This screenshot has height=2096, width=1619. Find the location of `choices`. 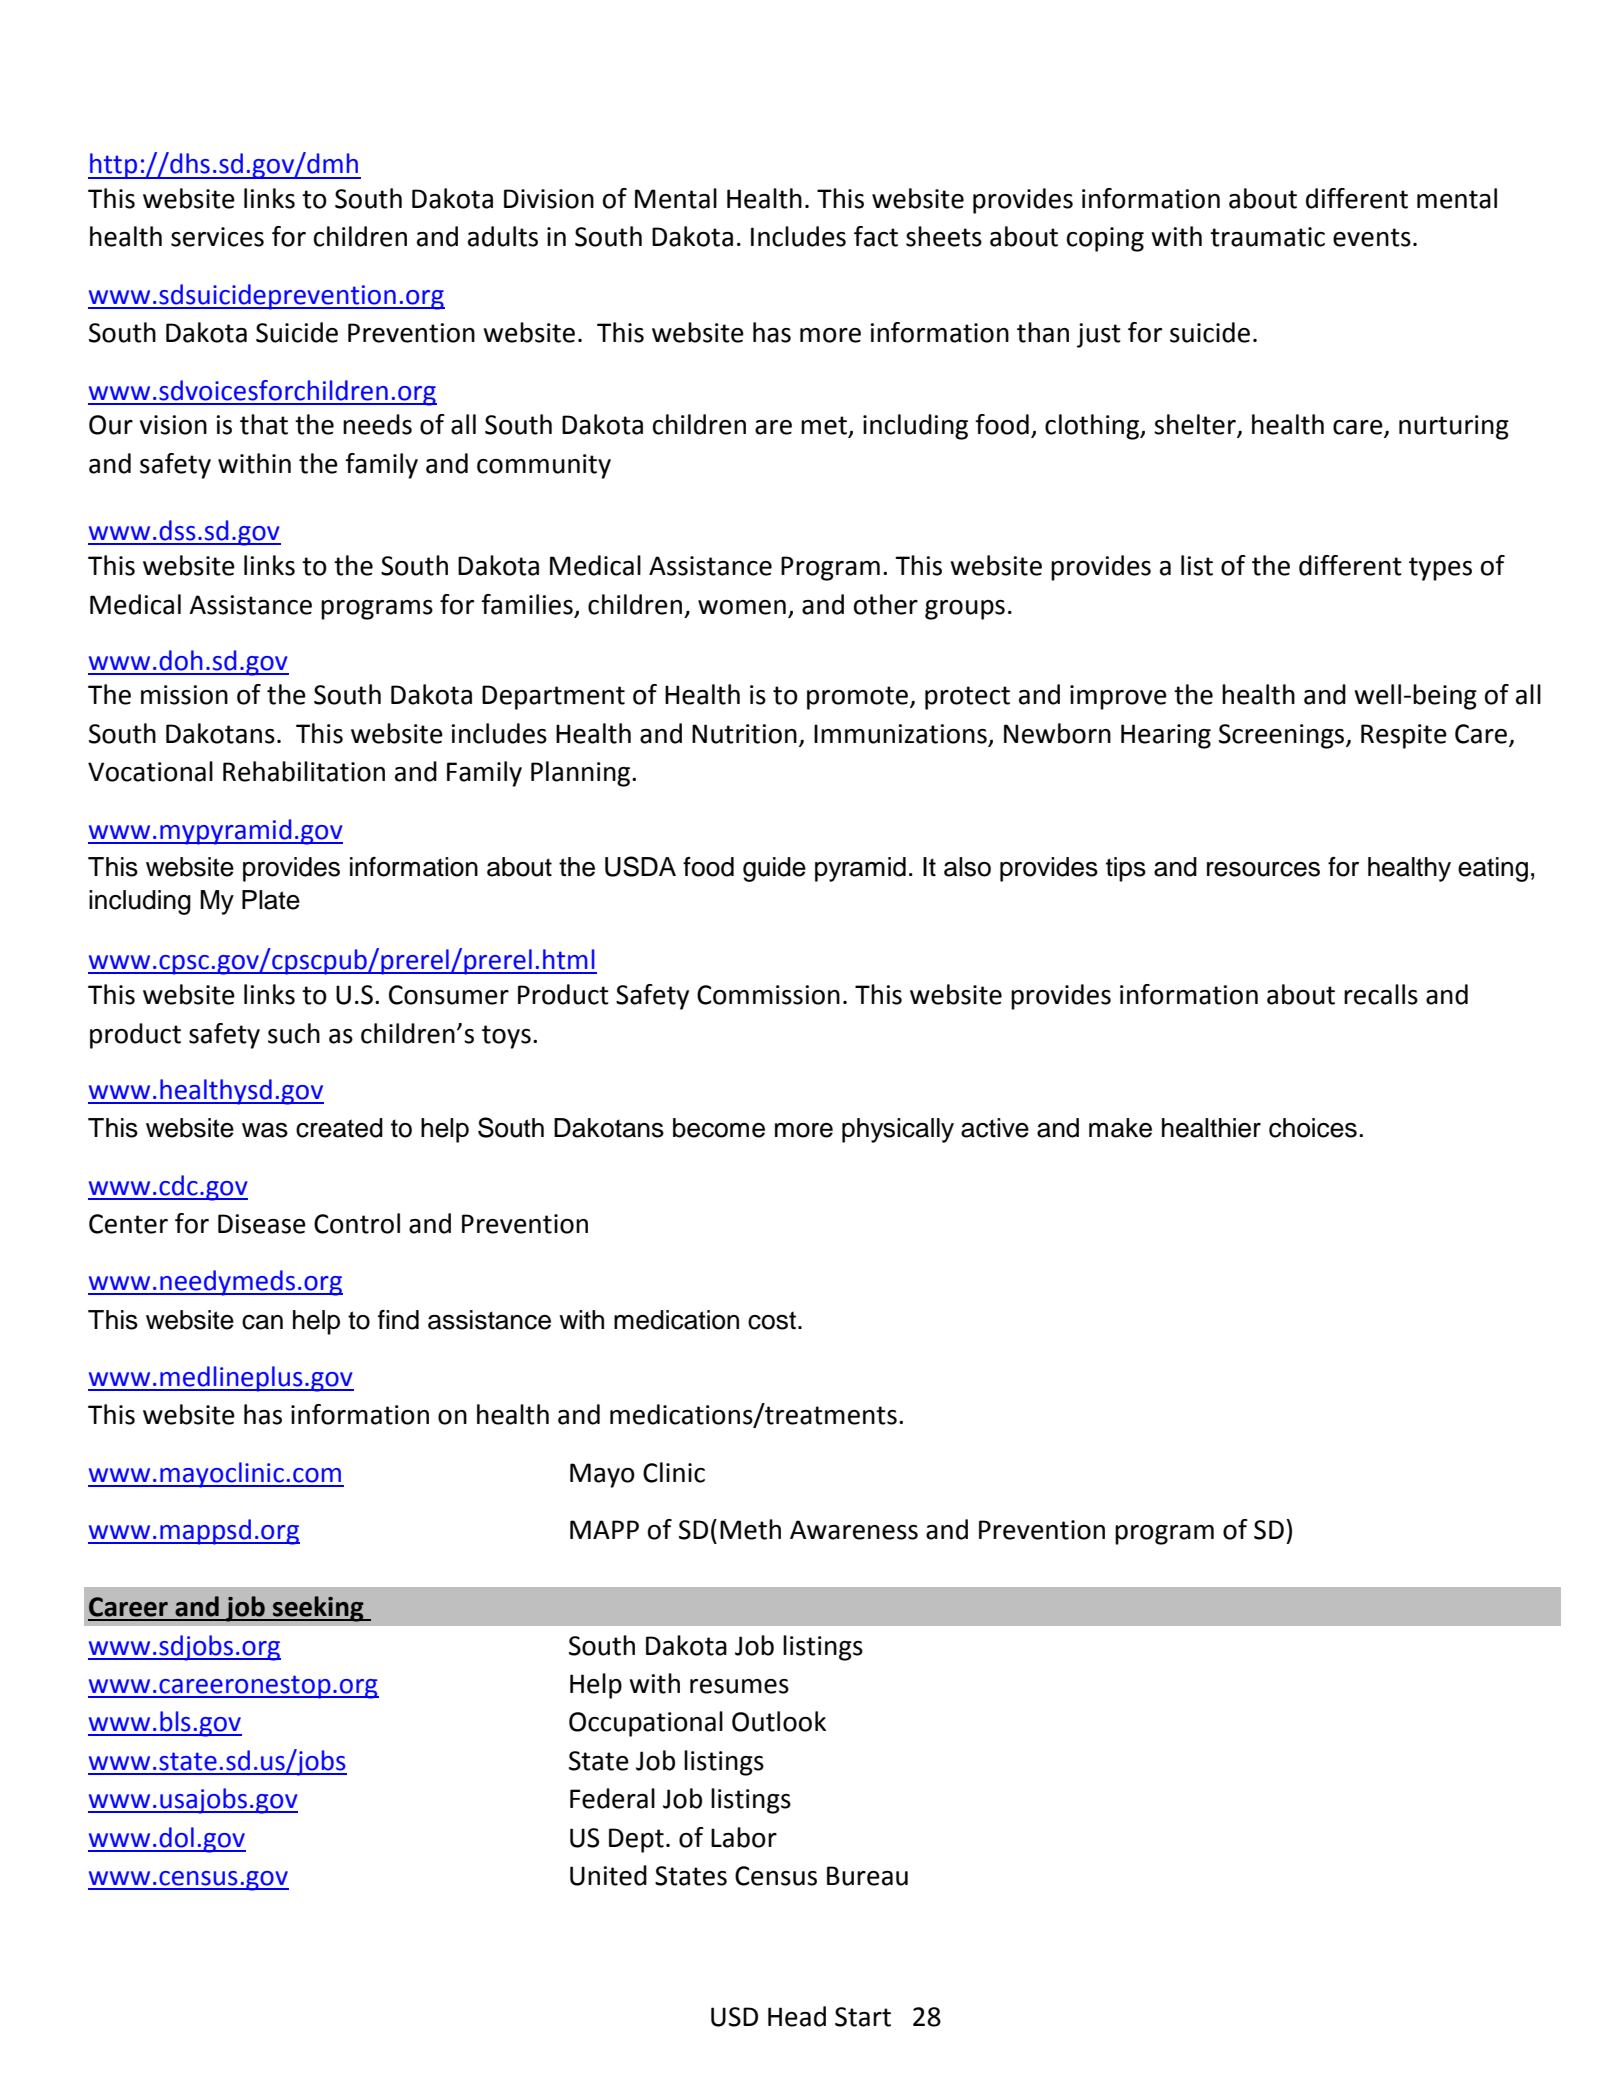

choices is located at coordinates (1313, 1128).
